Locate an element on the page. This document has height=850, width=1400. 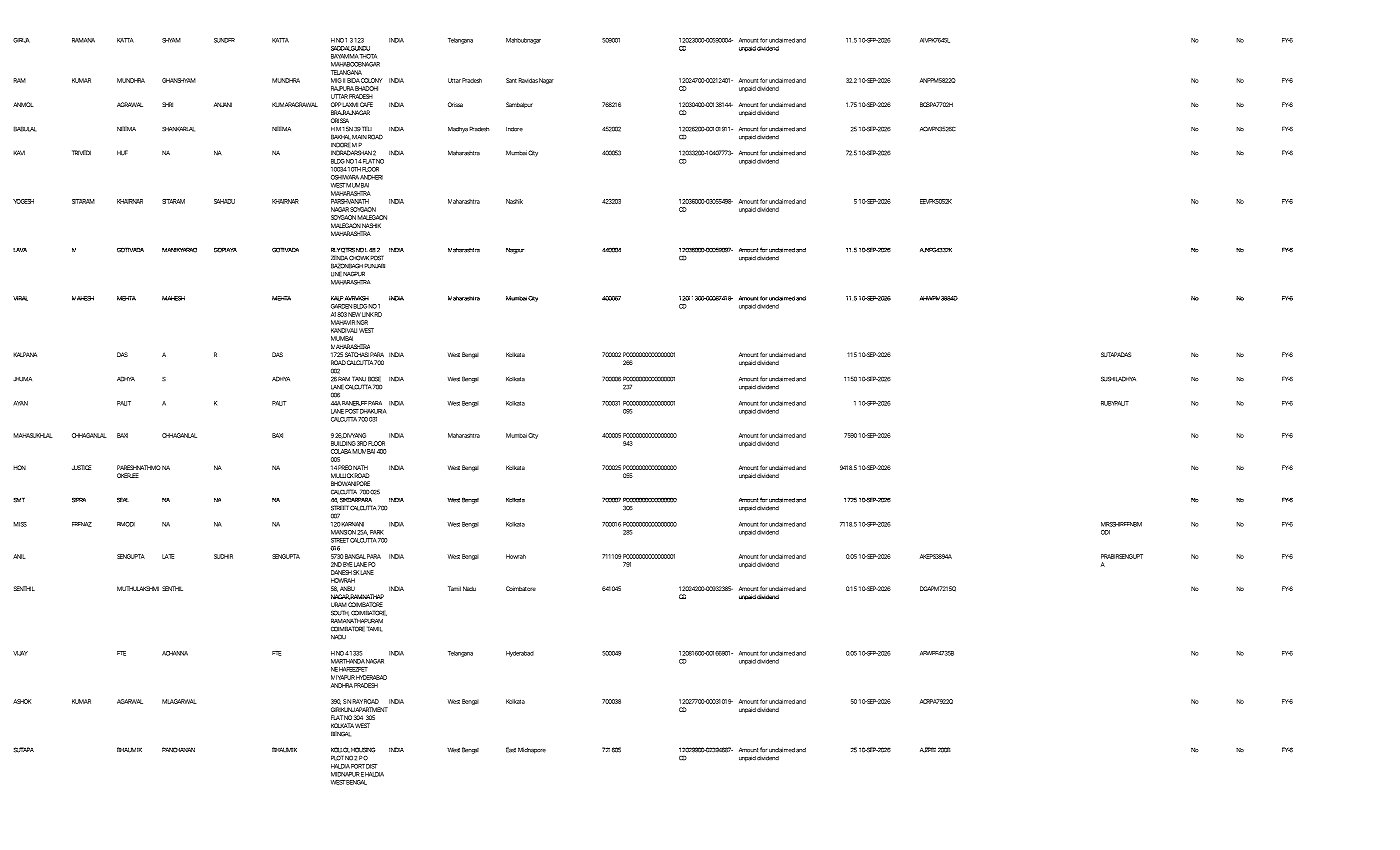
LINE is located at coordinates (336, 274).
